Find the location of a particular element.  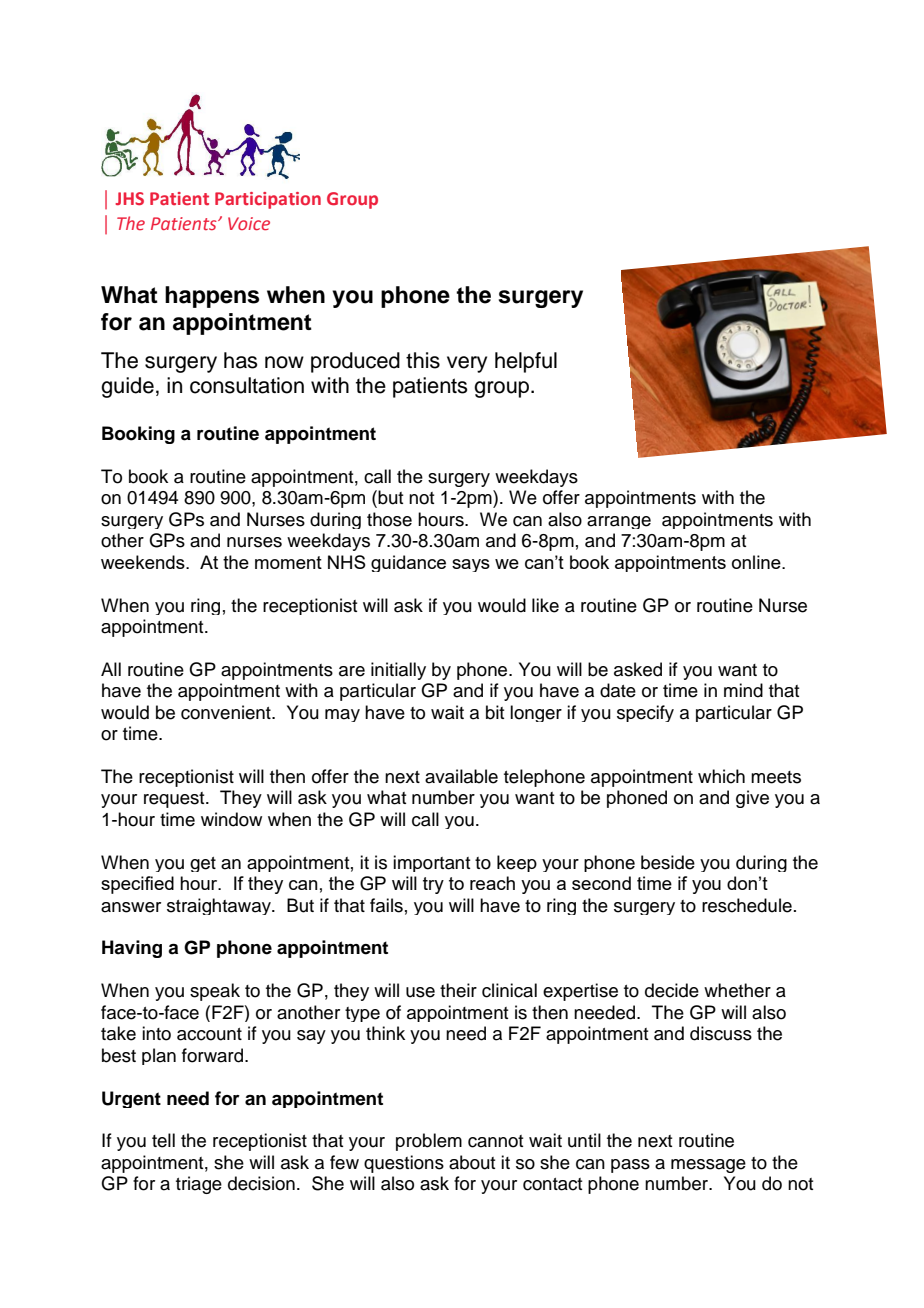

decide is located at coordinates (672, 990).
